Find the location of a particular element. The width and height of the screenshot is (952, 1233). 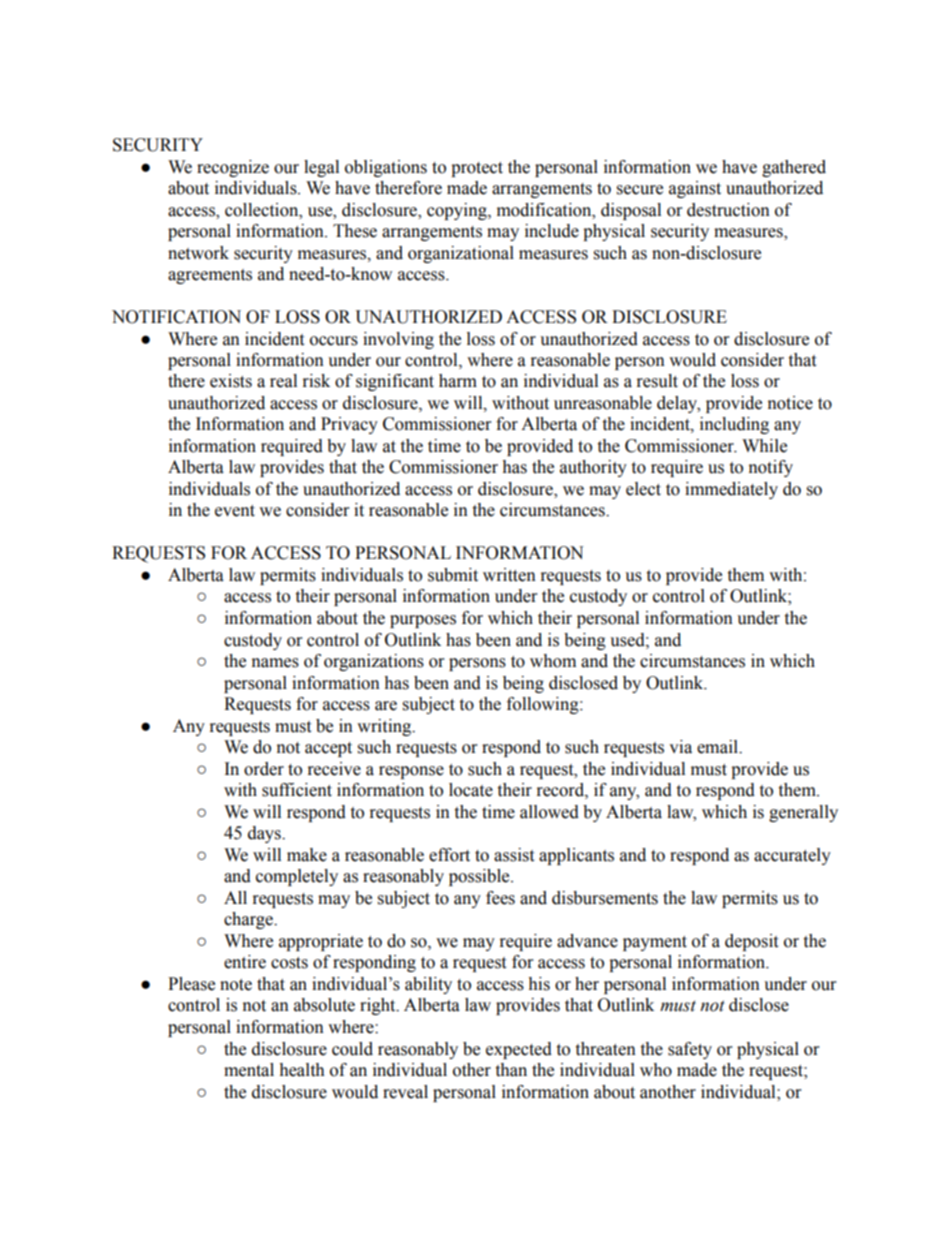

mental is located at coordinates (249, 1070).
